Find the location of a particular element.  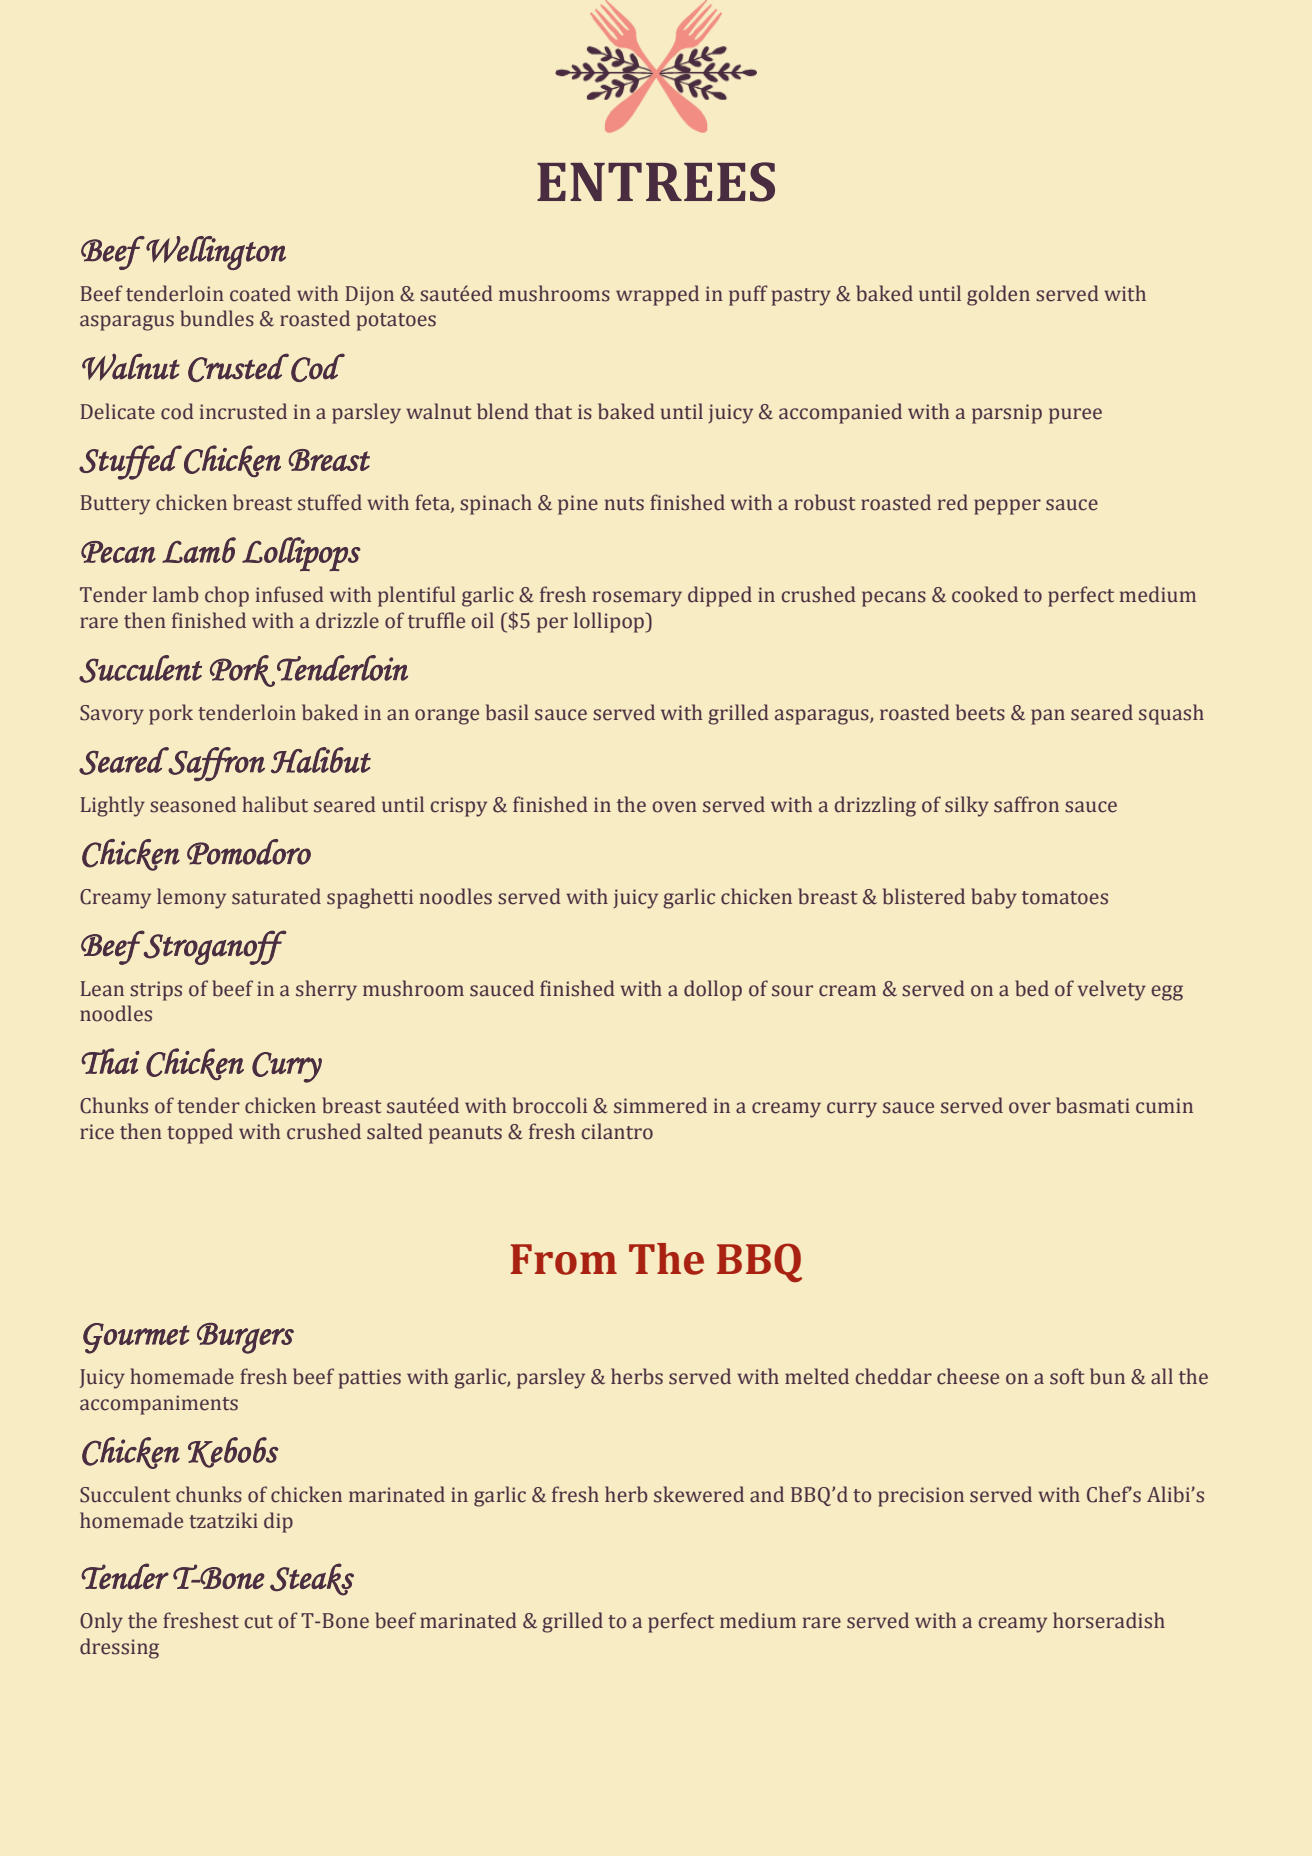

ENTREES is located at coordinates (656, 182).
